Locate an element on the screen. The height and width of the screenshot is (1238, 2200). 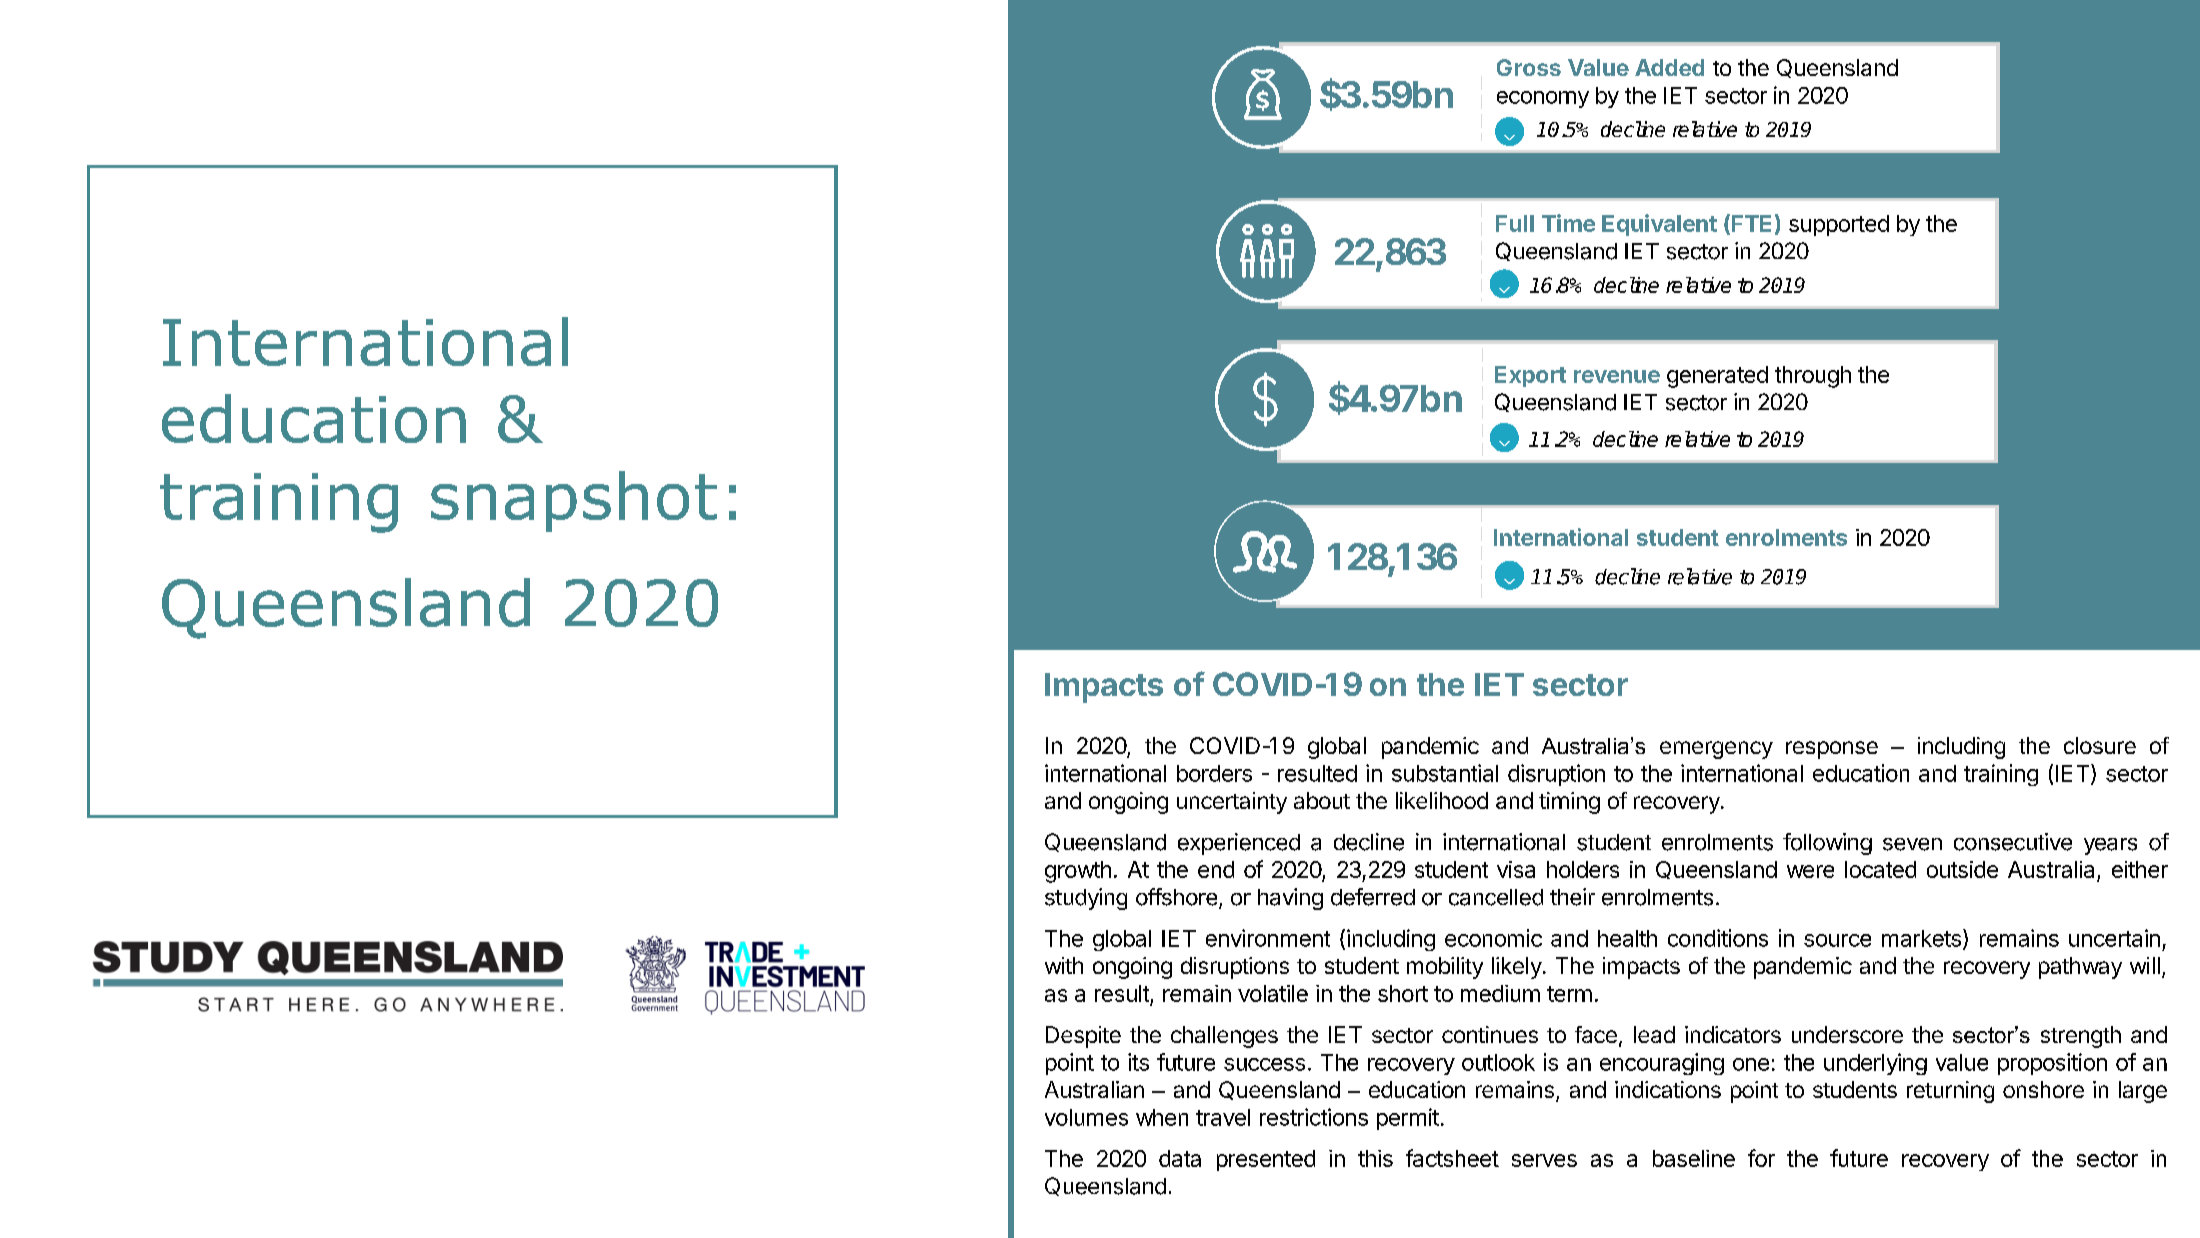
Added is located at coordinates (1669, 67).
